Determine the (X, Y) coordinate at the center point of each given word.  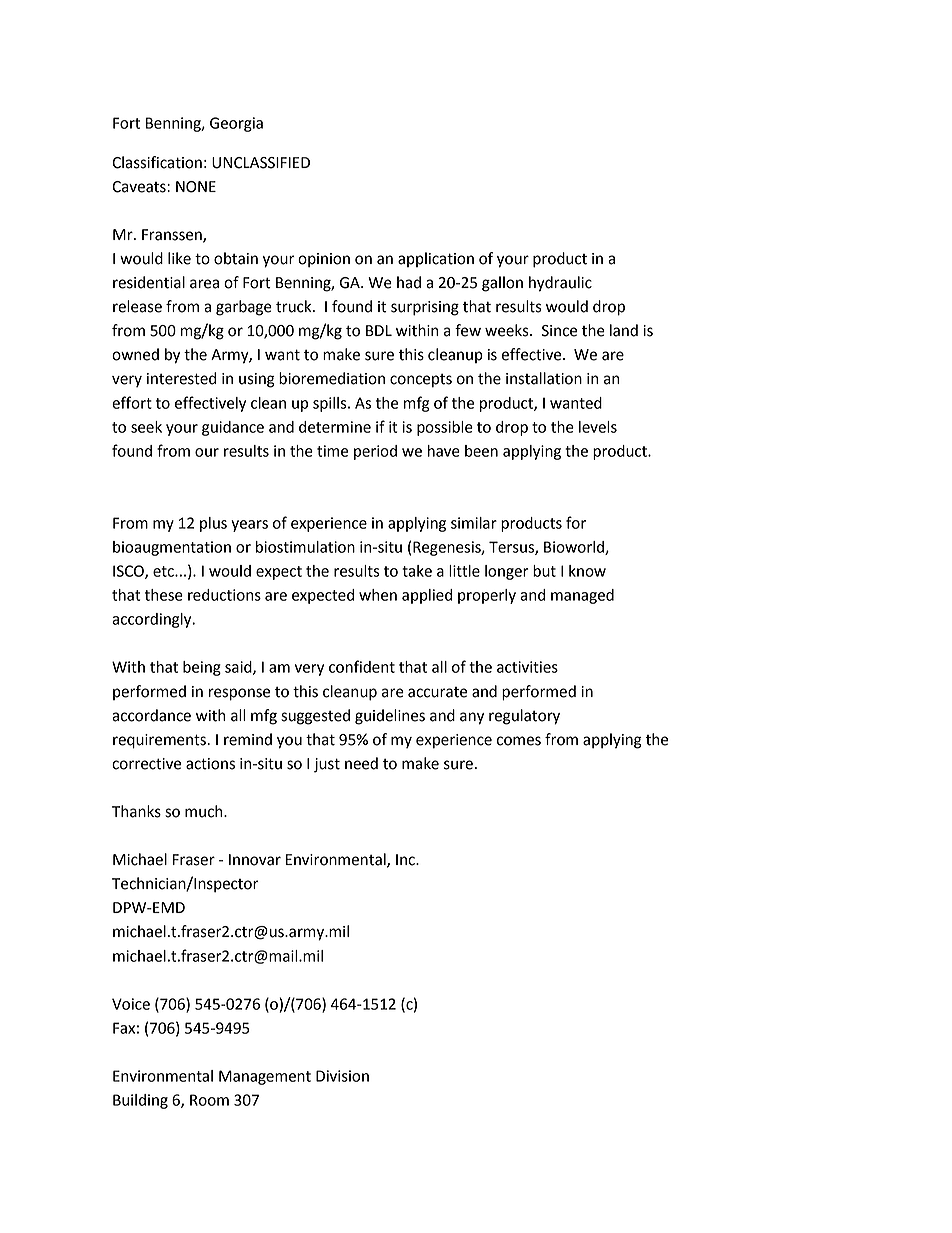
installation (544, 378)
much (205, 811)
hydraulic (560, 284)
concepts (421, 381)
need (361, 763)
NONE (196, 187)
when (378, 595)
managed (582, 596)
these (164, 595)
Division (342, 1076)
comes (519, 741)
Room (209, 1100)
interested (181, 378)
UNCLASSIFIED (261, 163)
